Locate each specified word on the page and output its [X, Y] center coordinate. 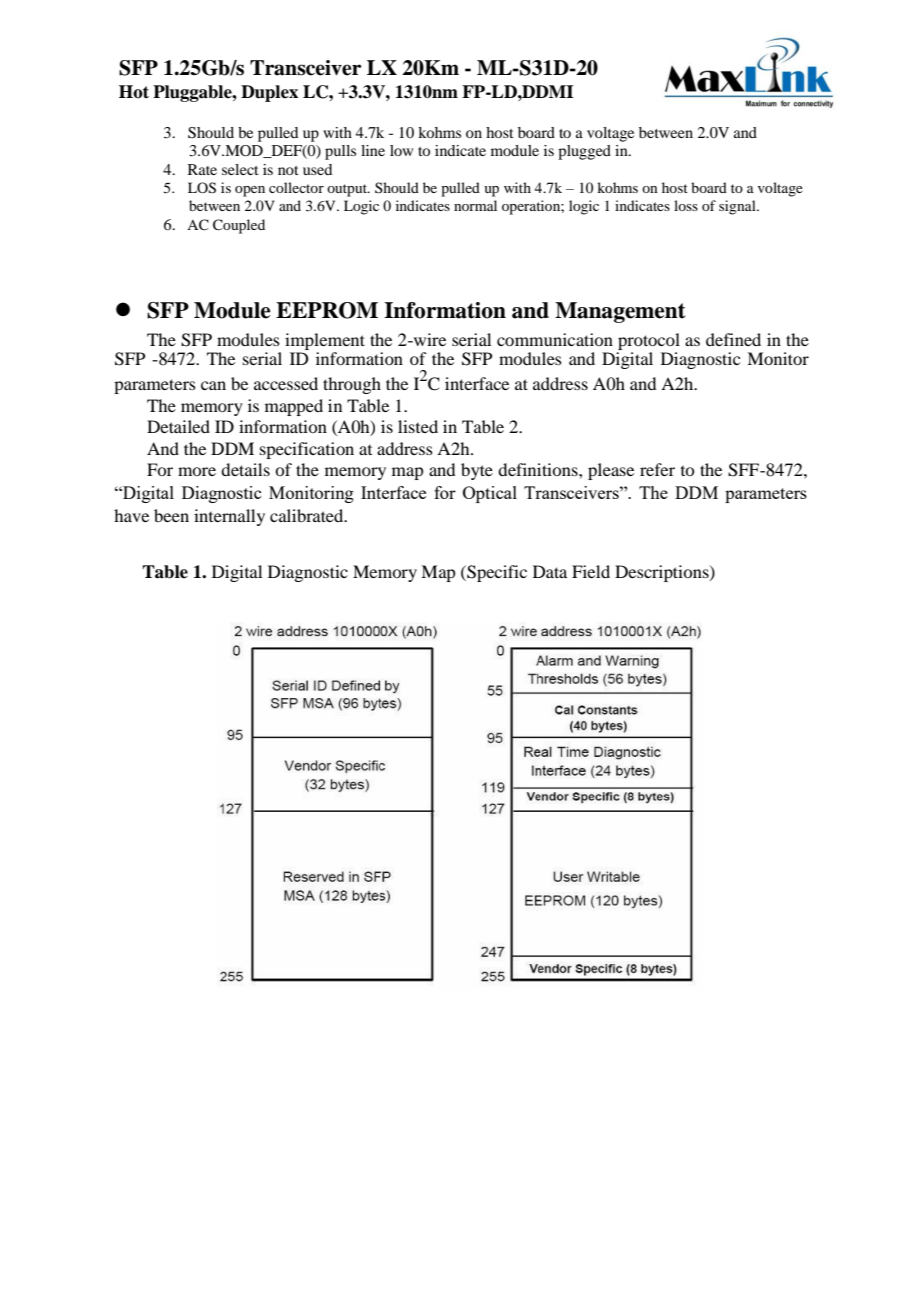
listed [418, 426]
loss [686, 205]
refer [657, 469]
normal [475, 205]
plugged [584, 152]
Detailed [178, 426]
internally [229, 517]
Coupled [239, 226]
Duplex [269, 93]
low [401, 150]
